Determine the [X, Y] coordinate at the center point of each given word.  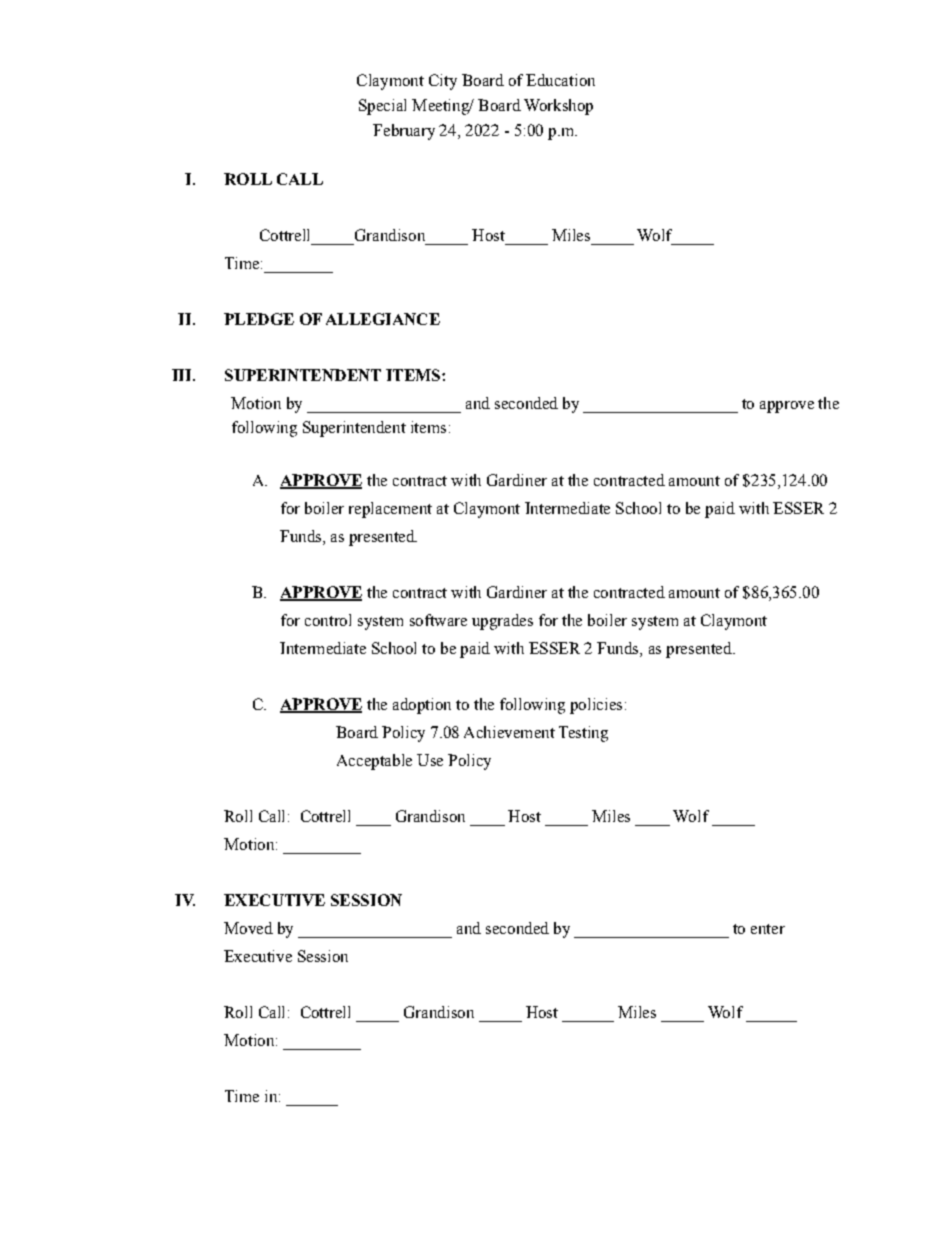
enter [768, 929]
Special [382, 107]
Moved [248, 928]
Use [430, 760]
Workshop [558, 107]
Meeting [441, 107]
